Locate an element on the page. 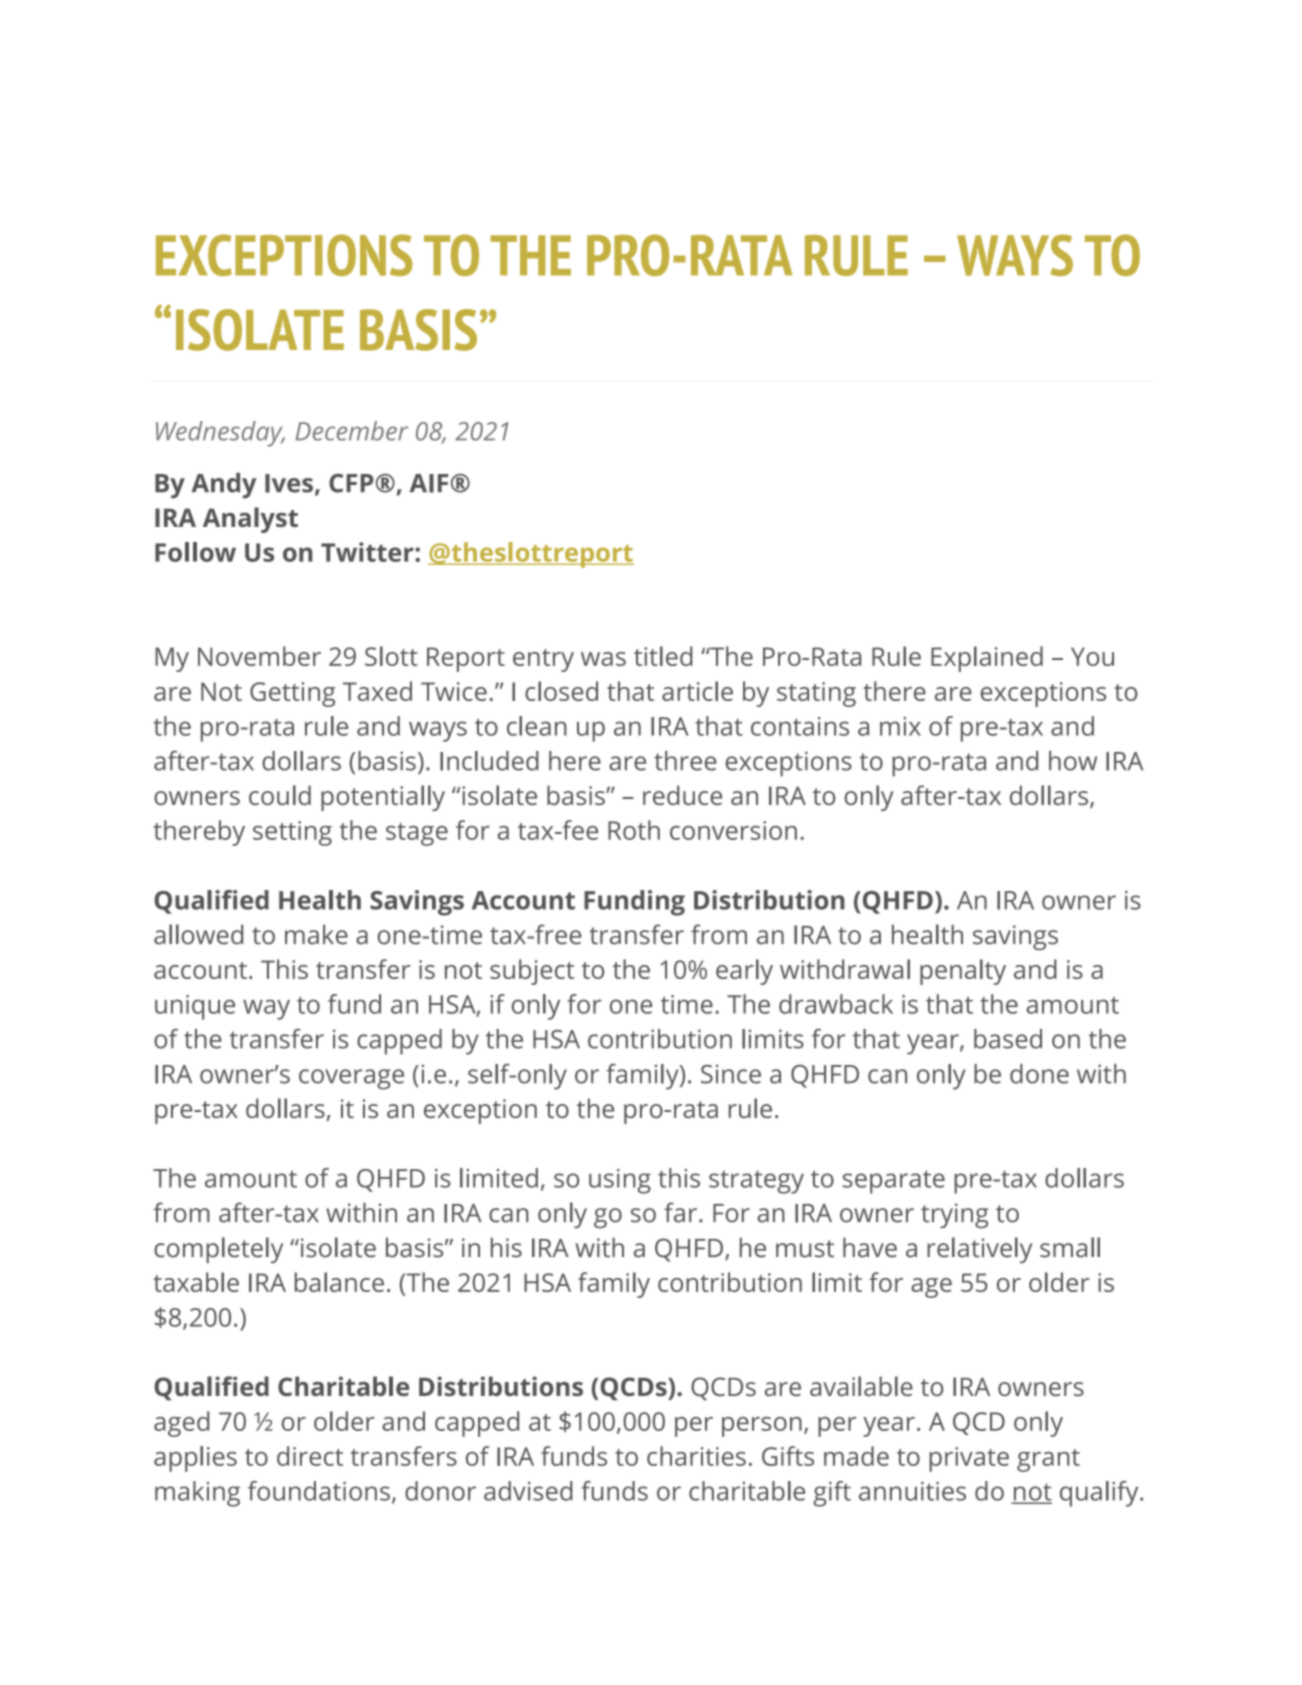 The height and width of the image is (1685, 1302). Roth is located at coordinates (634, 830).
